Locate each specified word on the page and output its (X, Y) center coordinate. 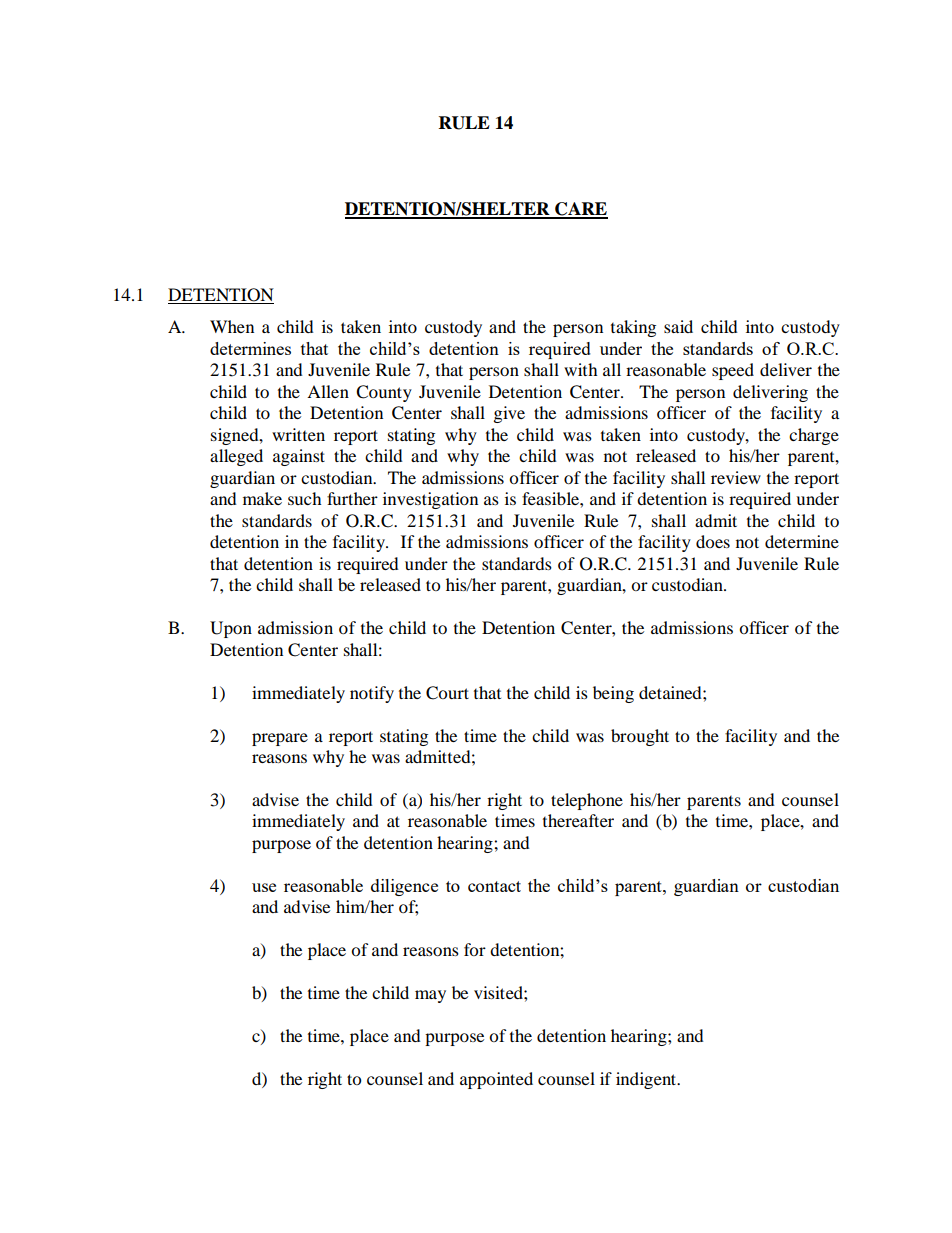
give (509, 414)
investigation (430, 500)
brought (640, 737)
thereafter (578, 820)
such (305, 498)
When (232, 326)
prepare (280, 739)
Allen (328, 391)
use (264, 887)
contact (494, 886)
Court (447, 693)
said (678, 326)
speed (733, 371)
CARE (580, 210)
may (430, 996)
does (713, 541)
